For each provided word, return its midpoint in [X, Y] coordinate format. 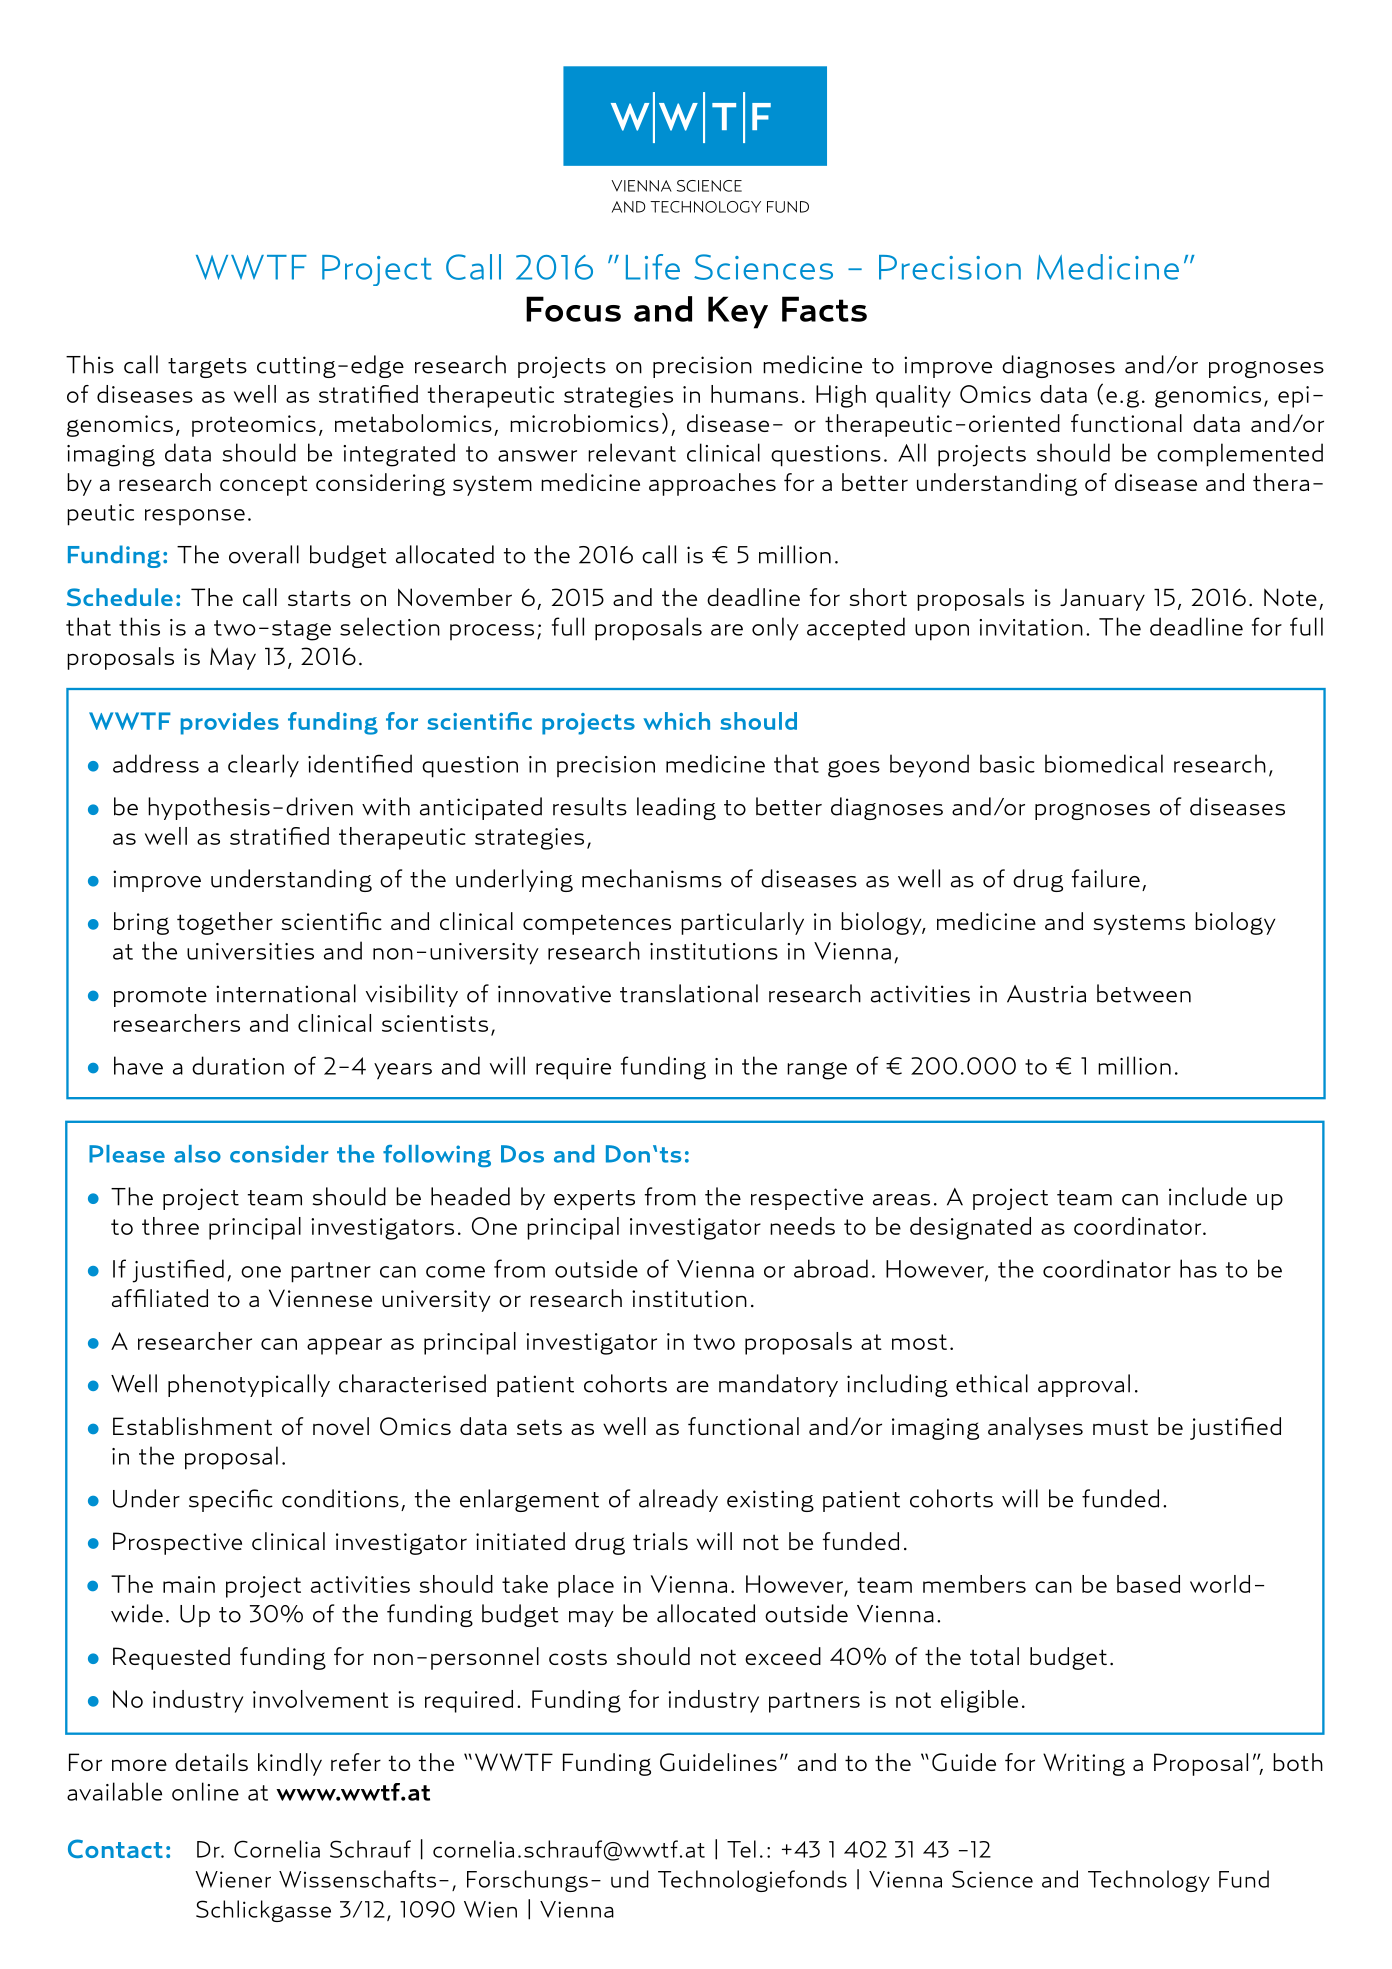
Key [738, 312]
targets [207, 368]
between [1144, 993]
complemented [1240, 455]
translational [689, 993]
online [205, 1791]
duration [238, 1065]
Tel [741, 1849]
